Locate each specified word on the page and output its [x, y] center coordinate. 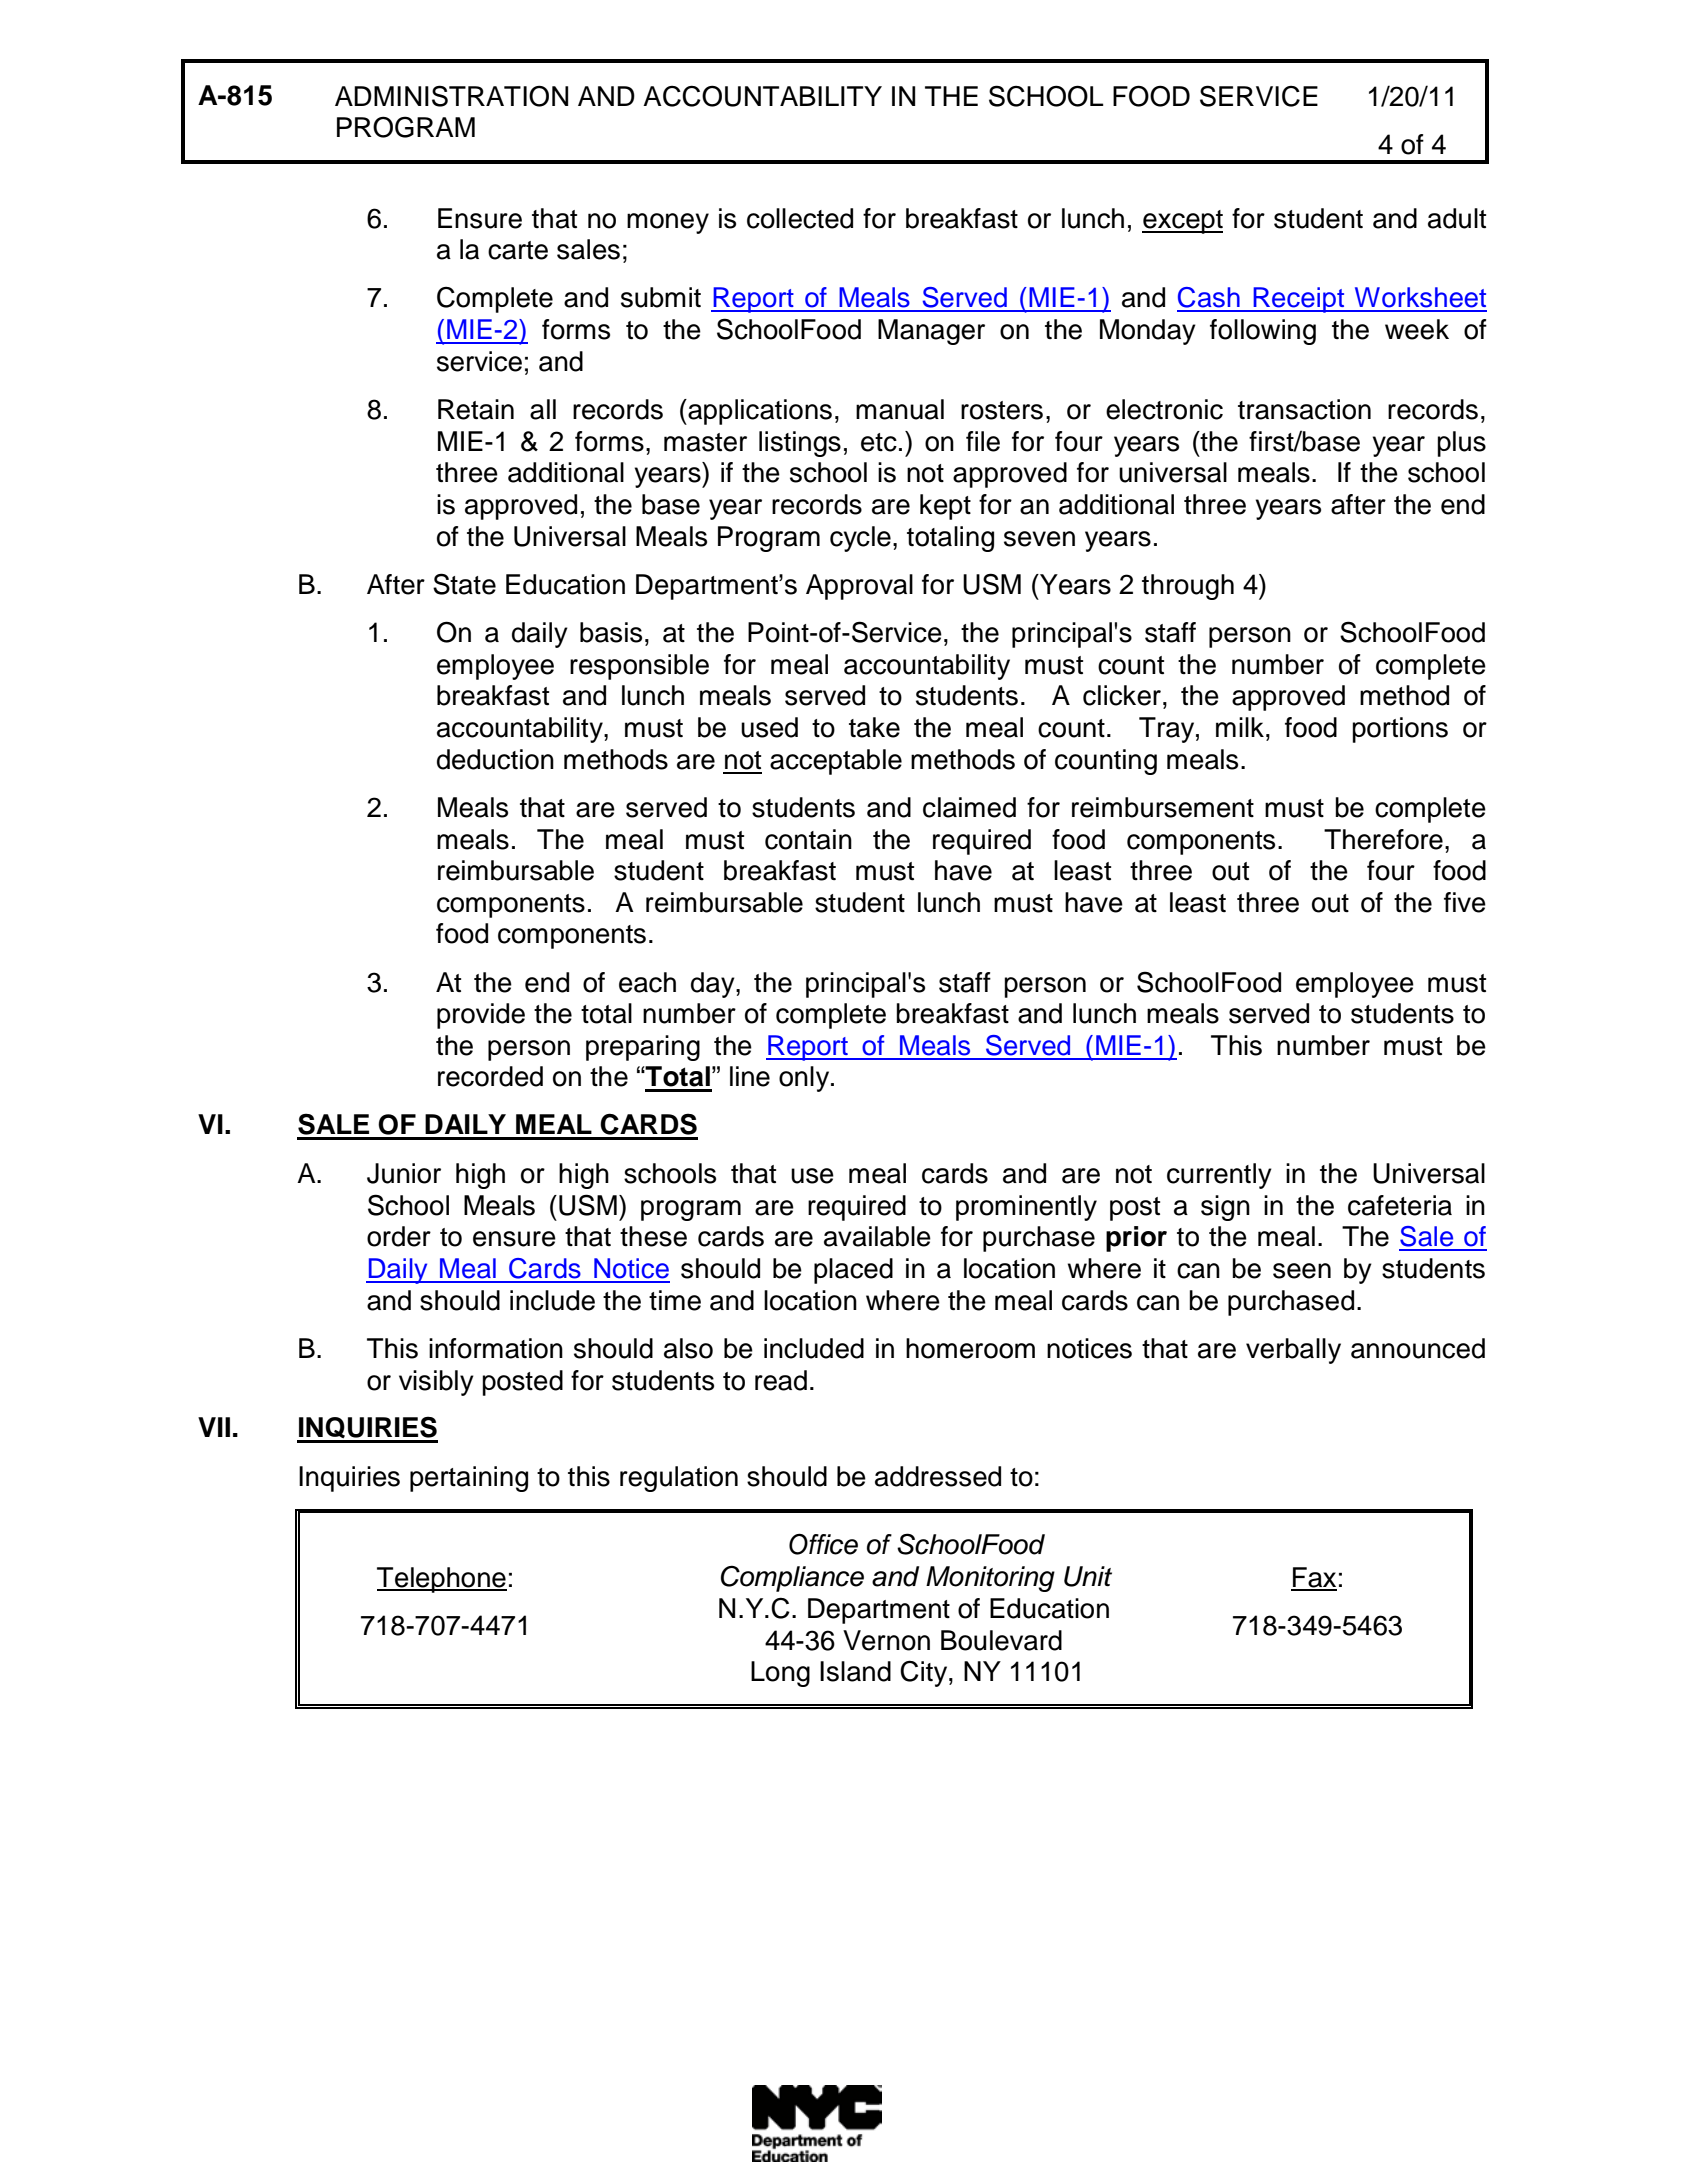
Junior [404, 1173]
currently [1219, 1176]
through [1188, 587]
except [1182, 222]
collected [800, 218]
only [805, 1079]
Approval [859, 587]
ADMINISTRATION [451, 96]
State [464, 584]
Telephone [442, 1580]
